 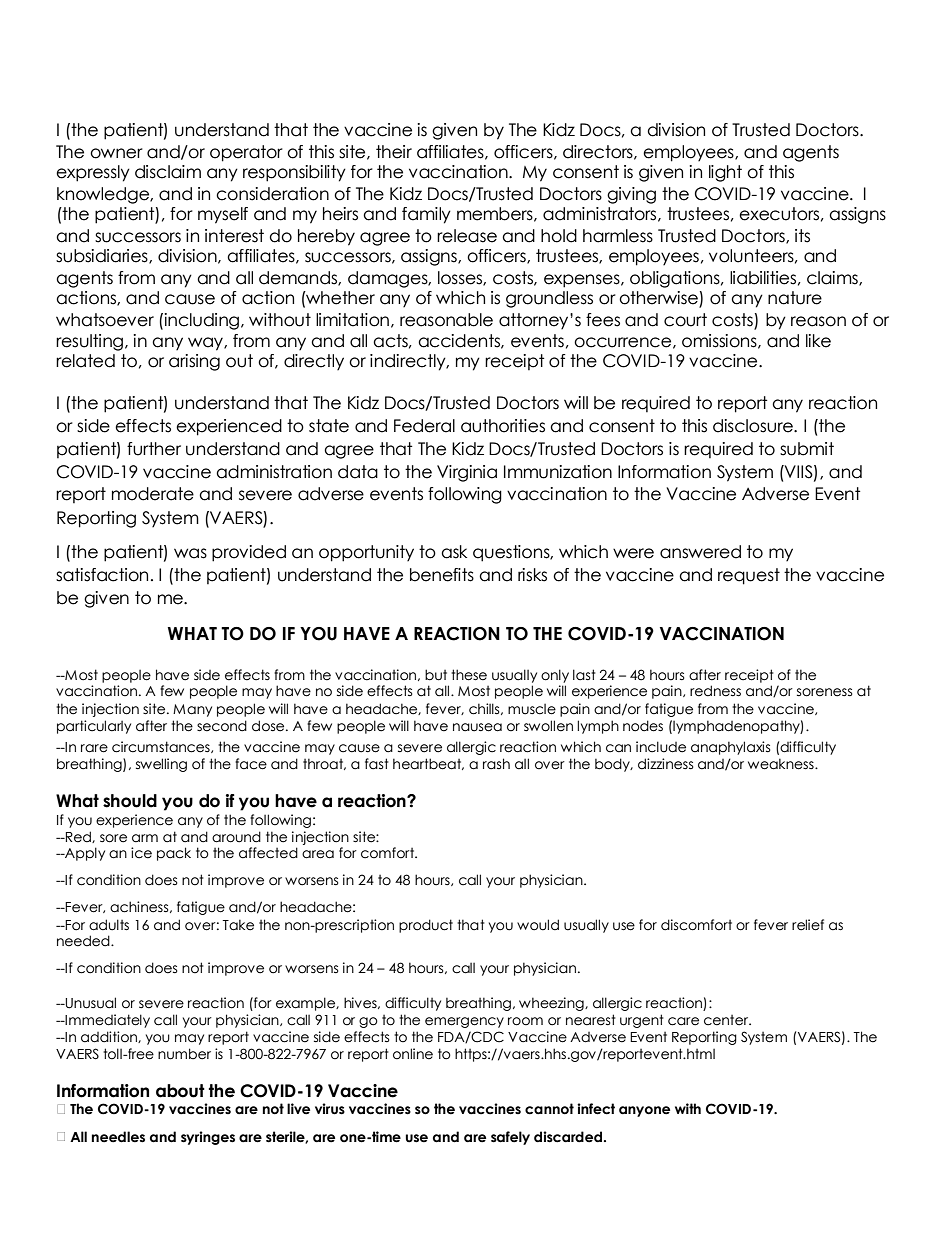 What do you see at coordinates (180, 1091) in the screenshot?
I see `about` at bounding box center [180, 1091].
